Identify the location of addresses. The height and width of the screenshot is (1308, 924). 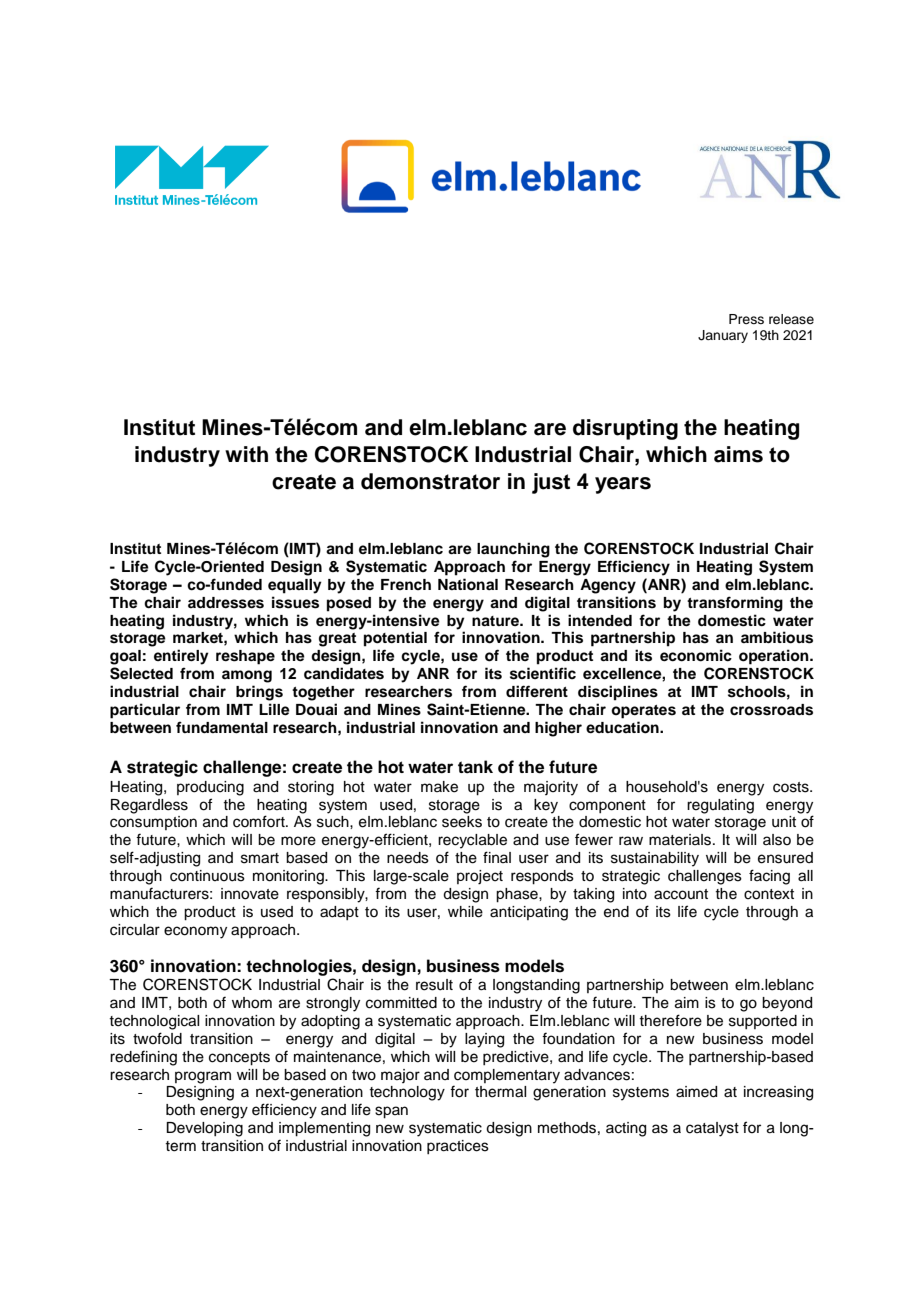
(226, 603).
